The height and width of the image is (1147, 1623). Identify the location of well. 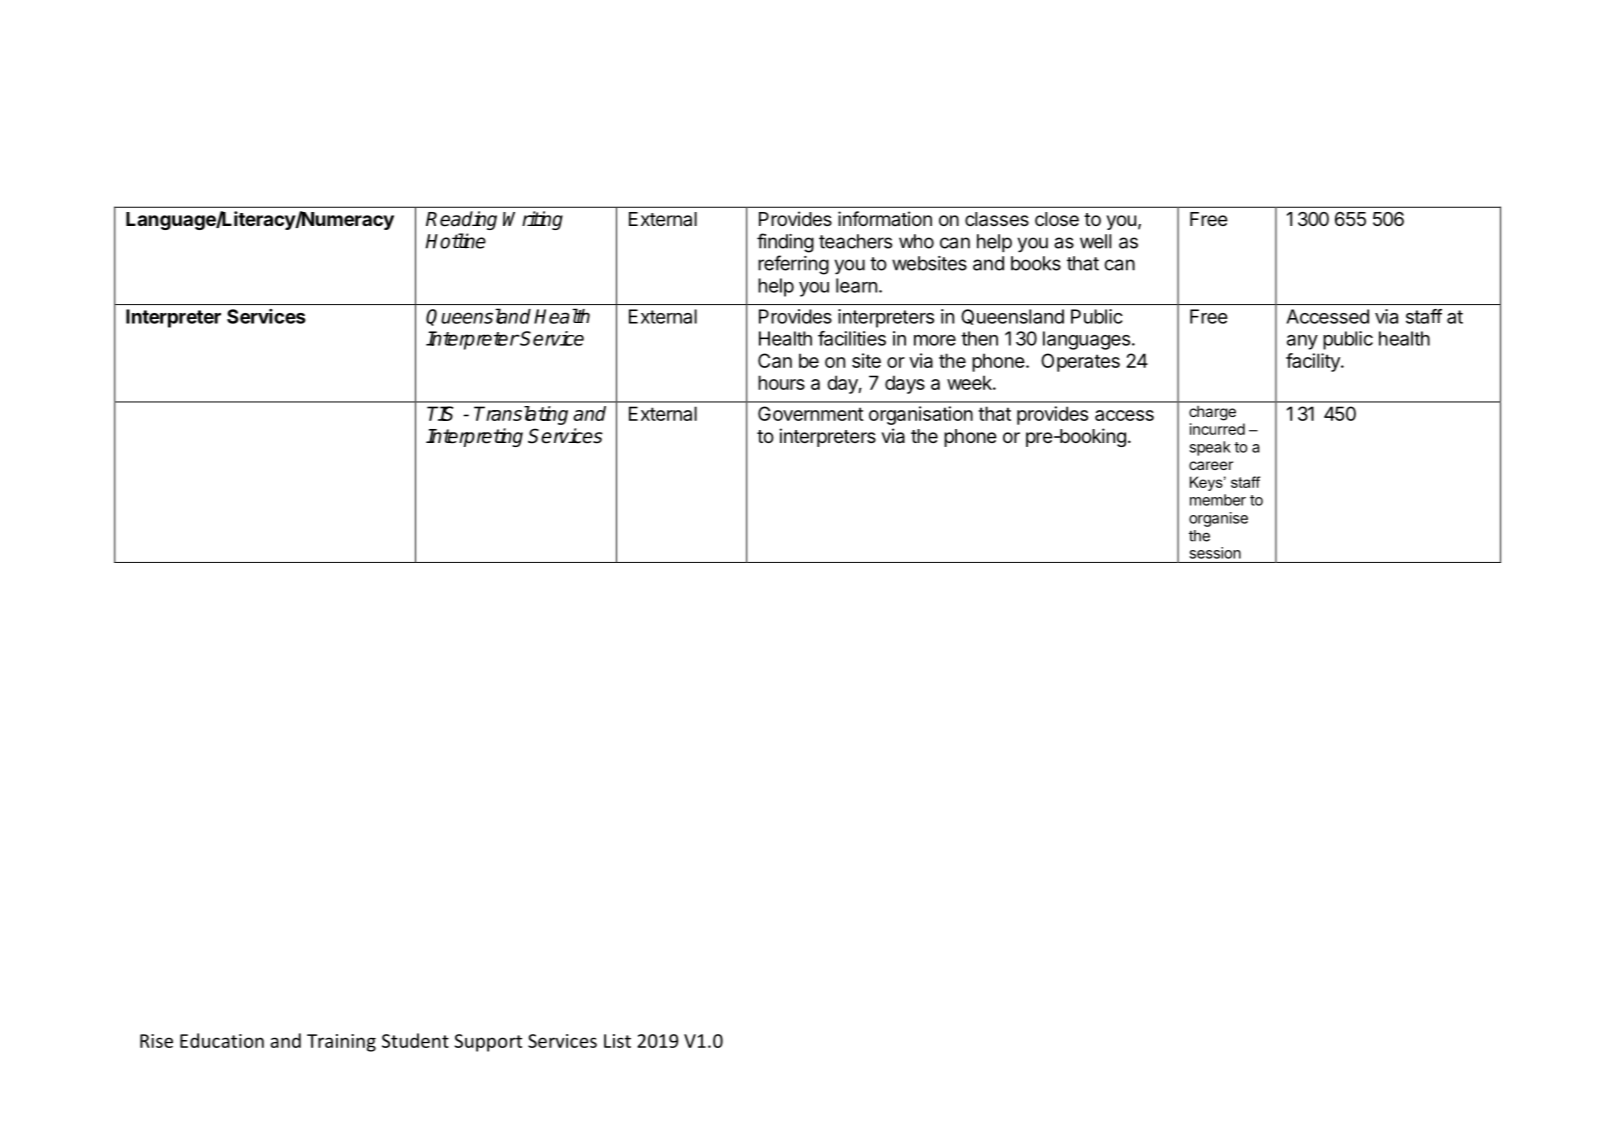
(1095, 241).
